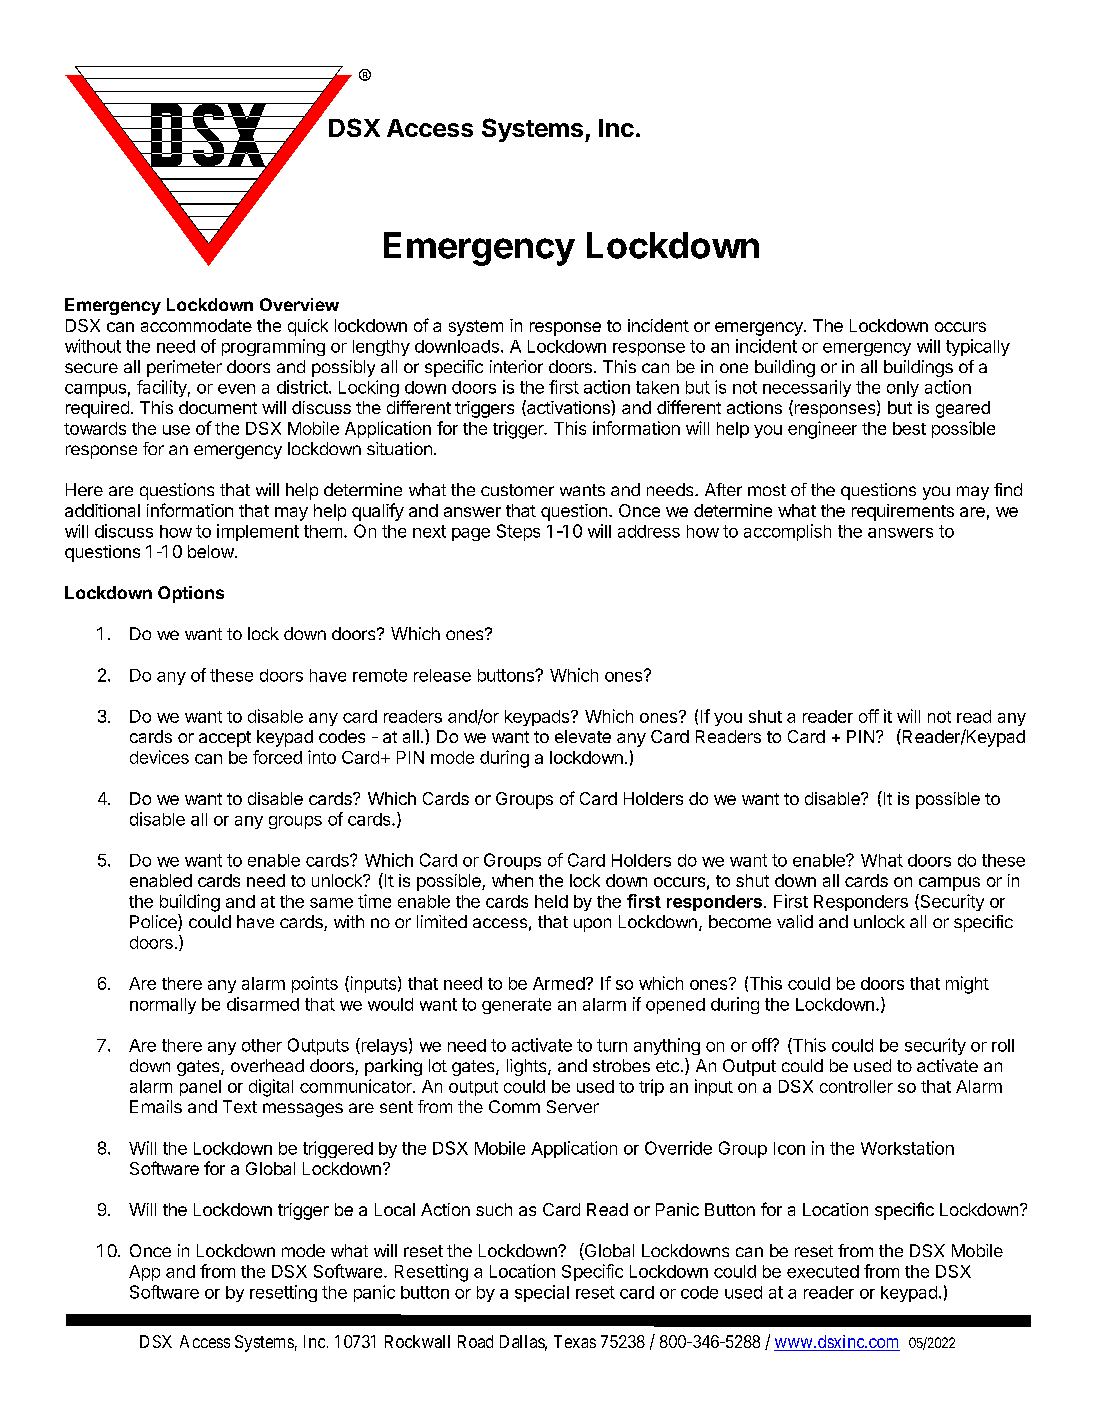 The width and height of the page is (1094, 1416). What do you see at coordinates (516, 366) in the page?
I see `interior` at bounding box center [516, 366].
